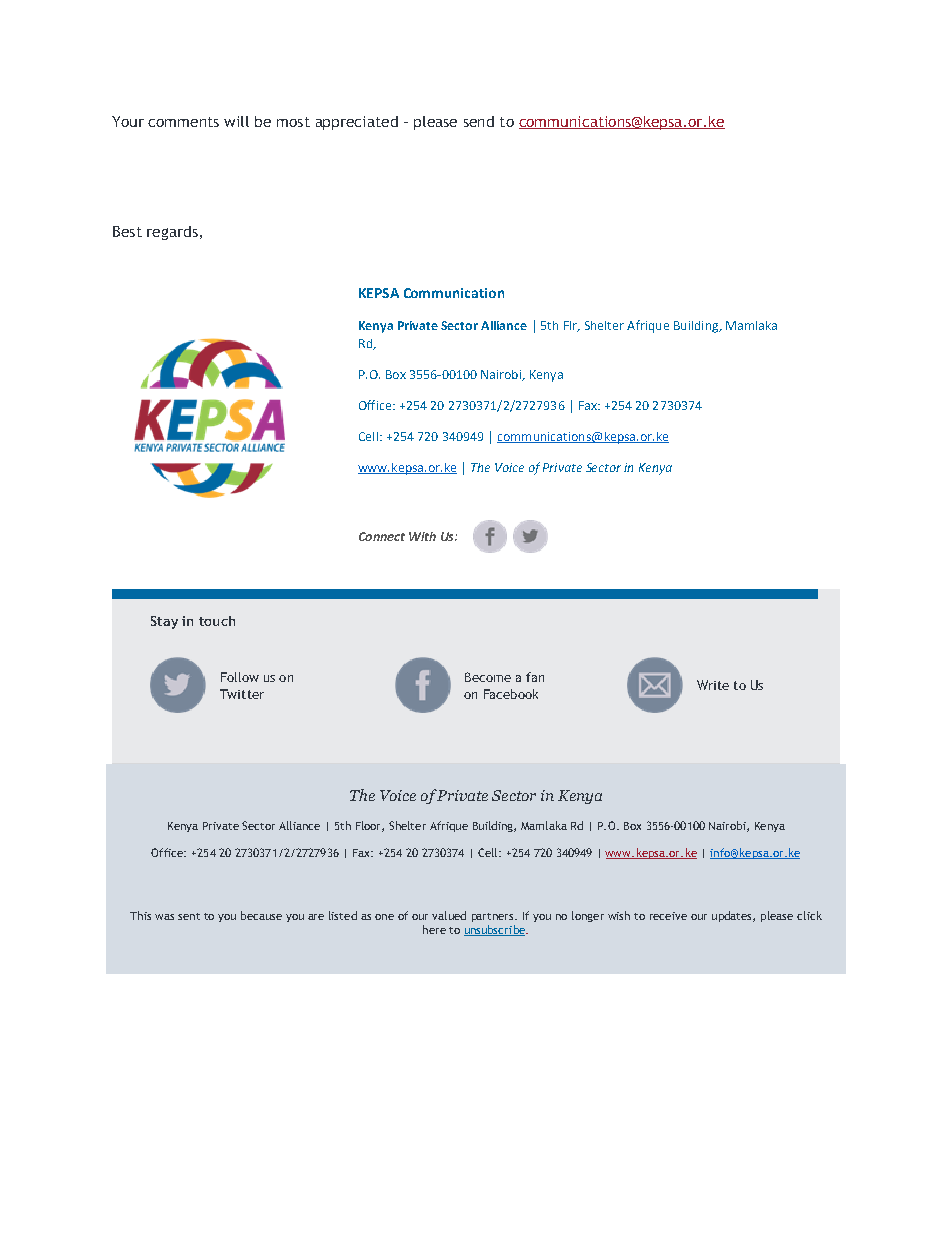 The image size is (952, 1233). What do you see at coordinates (668, 916) in the page?
I see `receive` at bounding box center [668, 916].
